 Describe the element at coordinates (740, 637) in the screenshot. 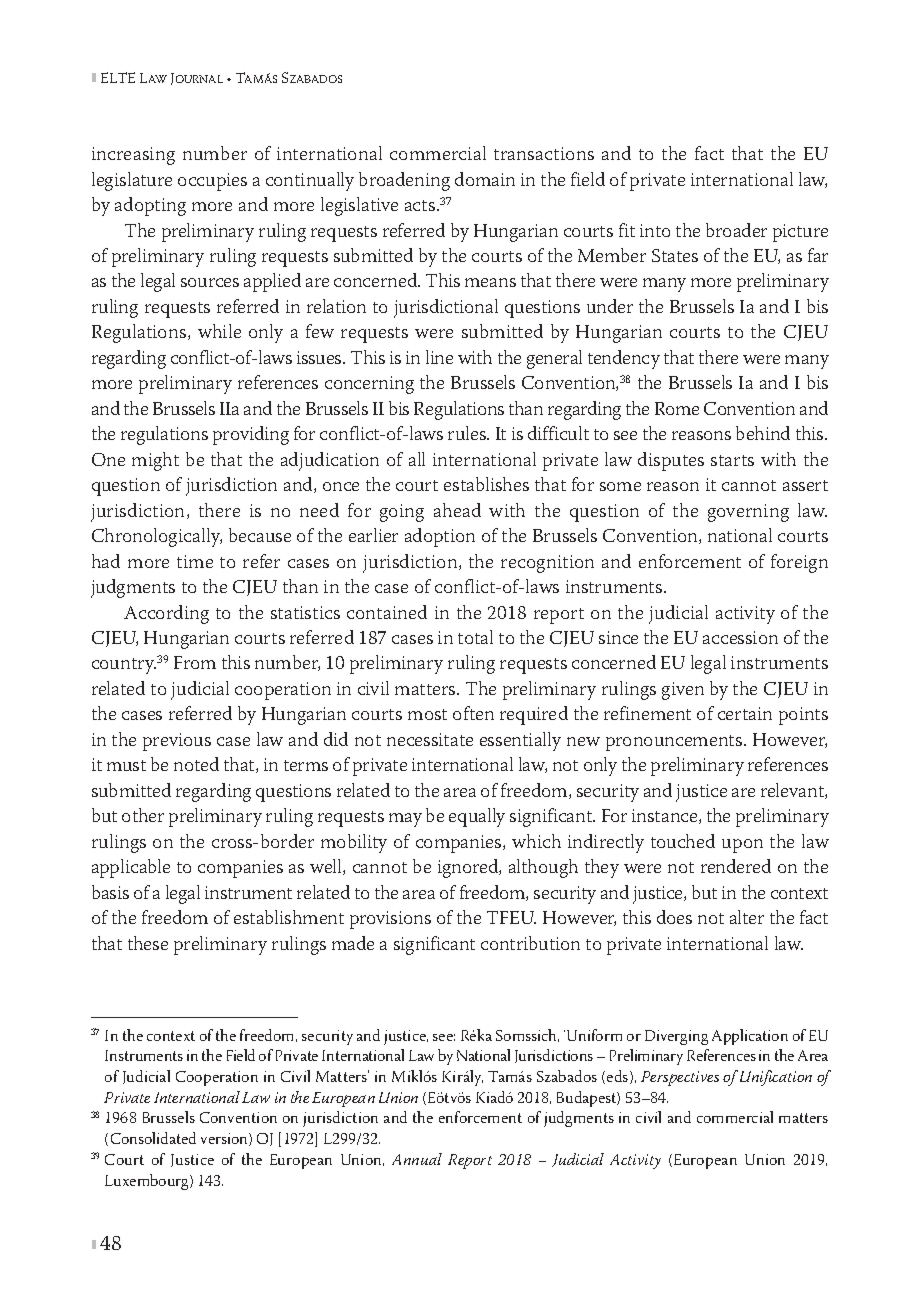

I see `accession` at that location.
